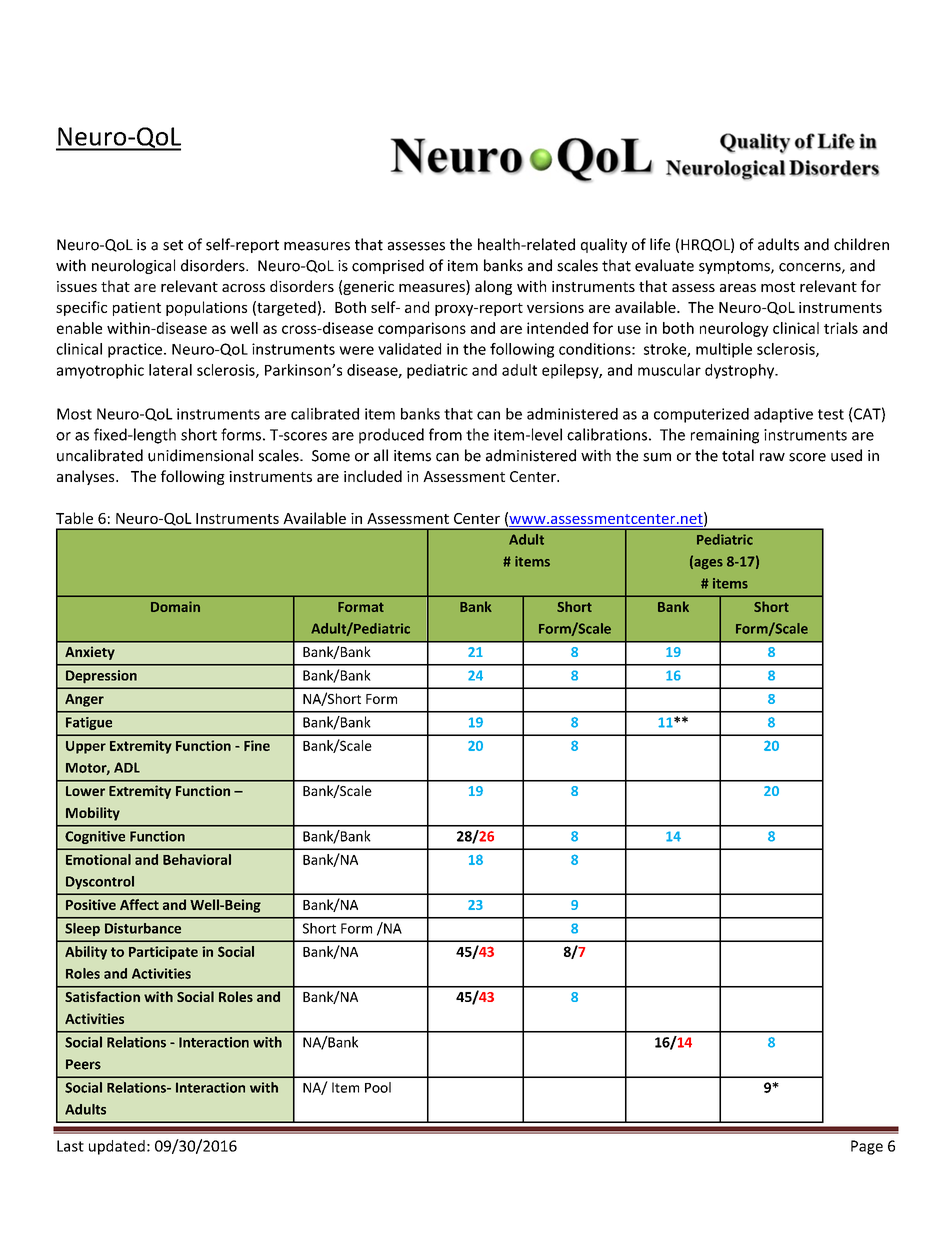 The image size is (952, 1233). What do you see at coordinates (867, 1147) in the page?
I see `Page` at bounding box center [867, 1147].
